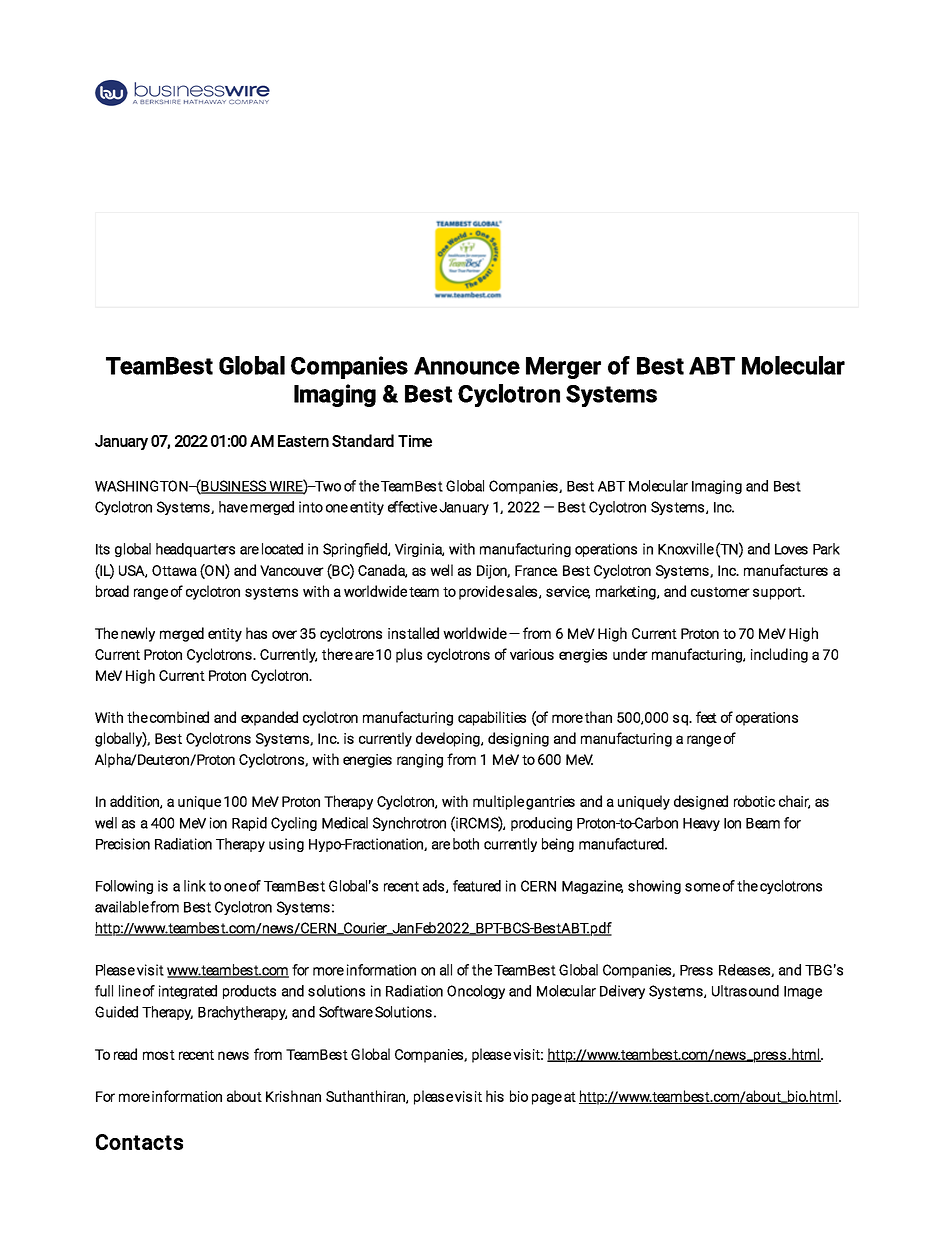  What do you see at coordinates (303, 441) in the screenshot?
I see `Eastern` at bounding box center [303, 441].
